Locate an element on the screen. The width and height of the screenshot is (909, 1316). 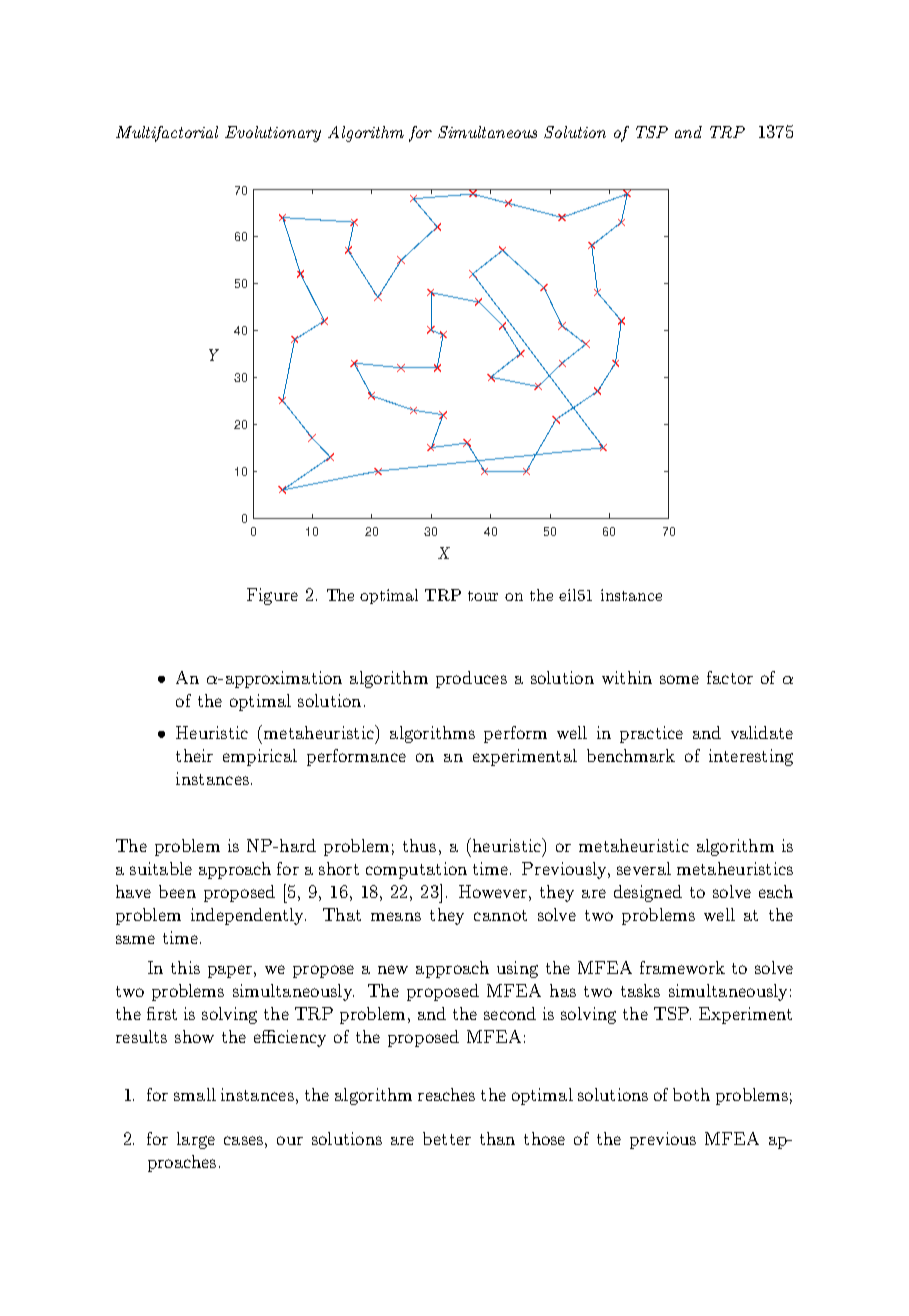
benchmark is located at coordinates (631, 755).
